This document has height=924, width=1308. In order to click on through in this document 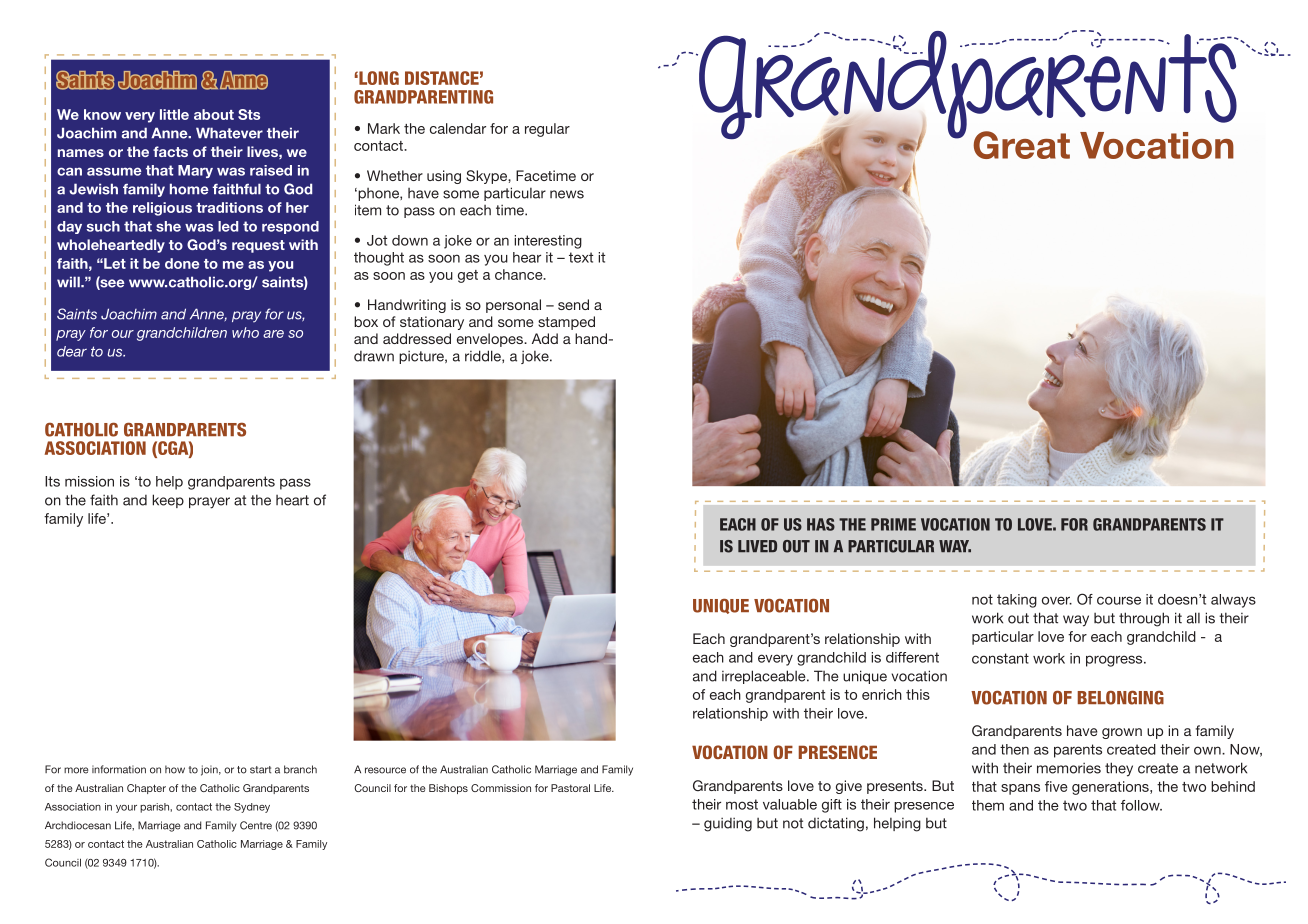, I will do `click(1144, 619)`.
